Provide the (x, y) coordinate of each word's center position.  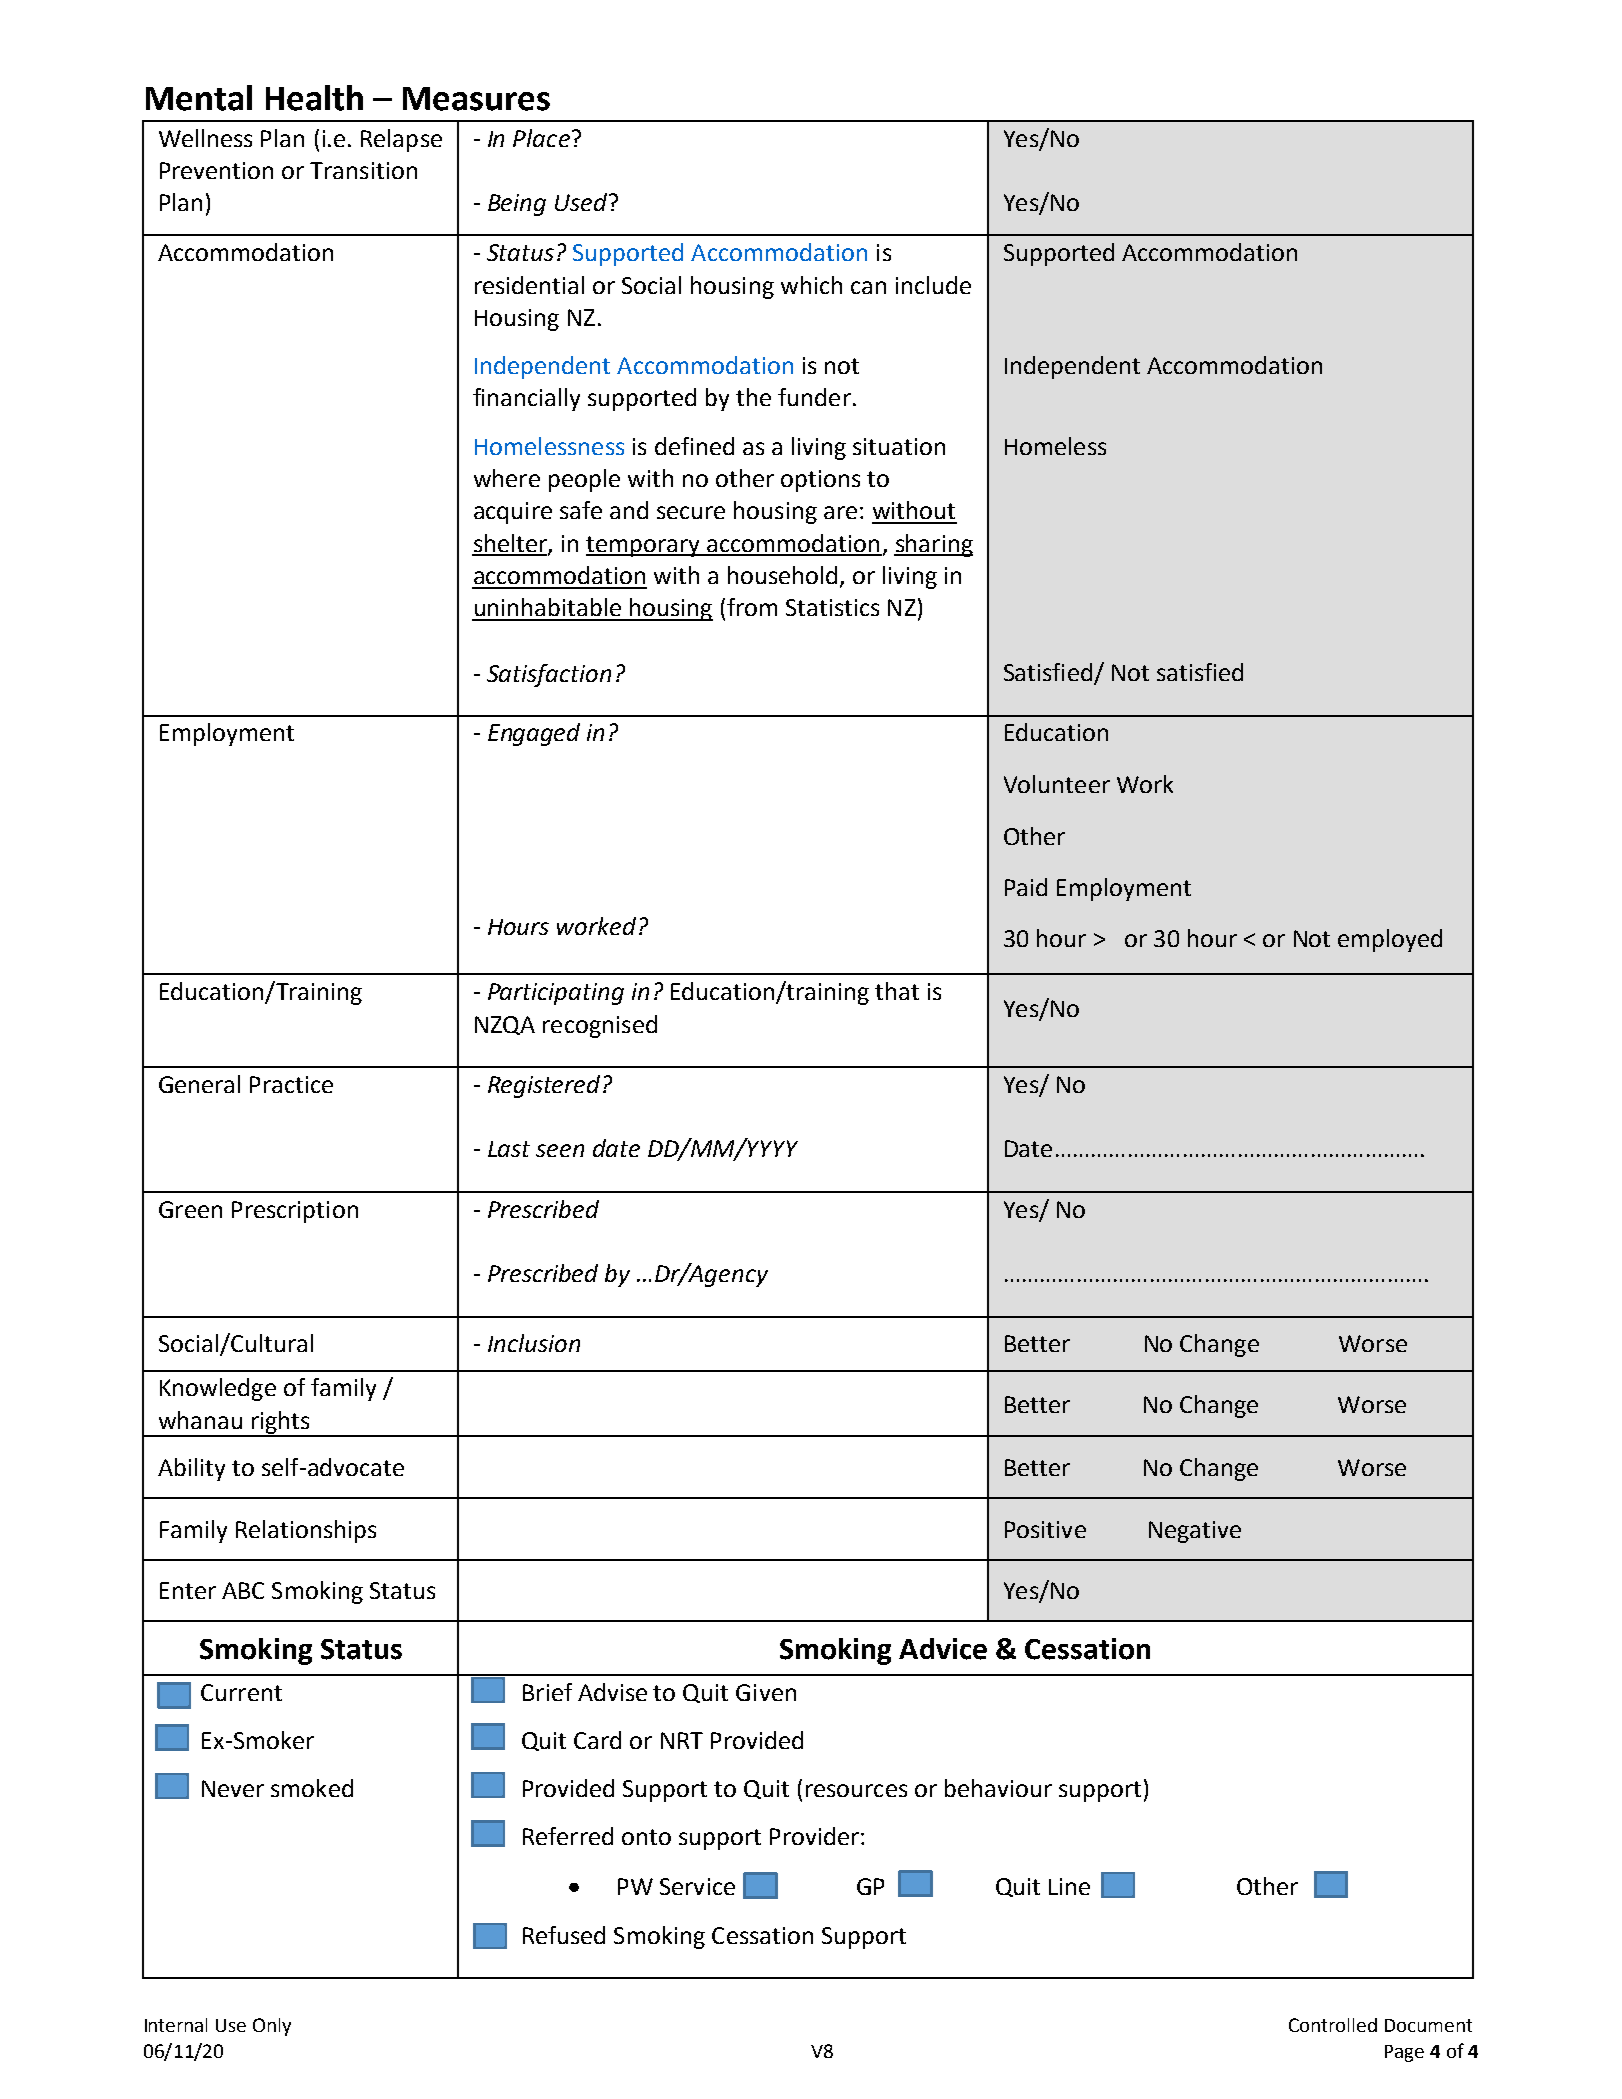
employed (1390, 940)
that (897, 991)
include (933, 285)
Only (272, 2027)
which (811, 285)
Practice (291, 1084)
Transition (363, 170)
